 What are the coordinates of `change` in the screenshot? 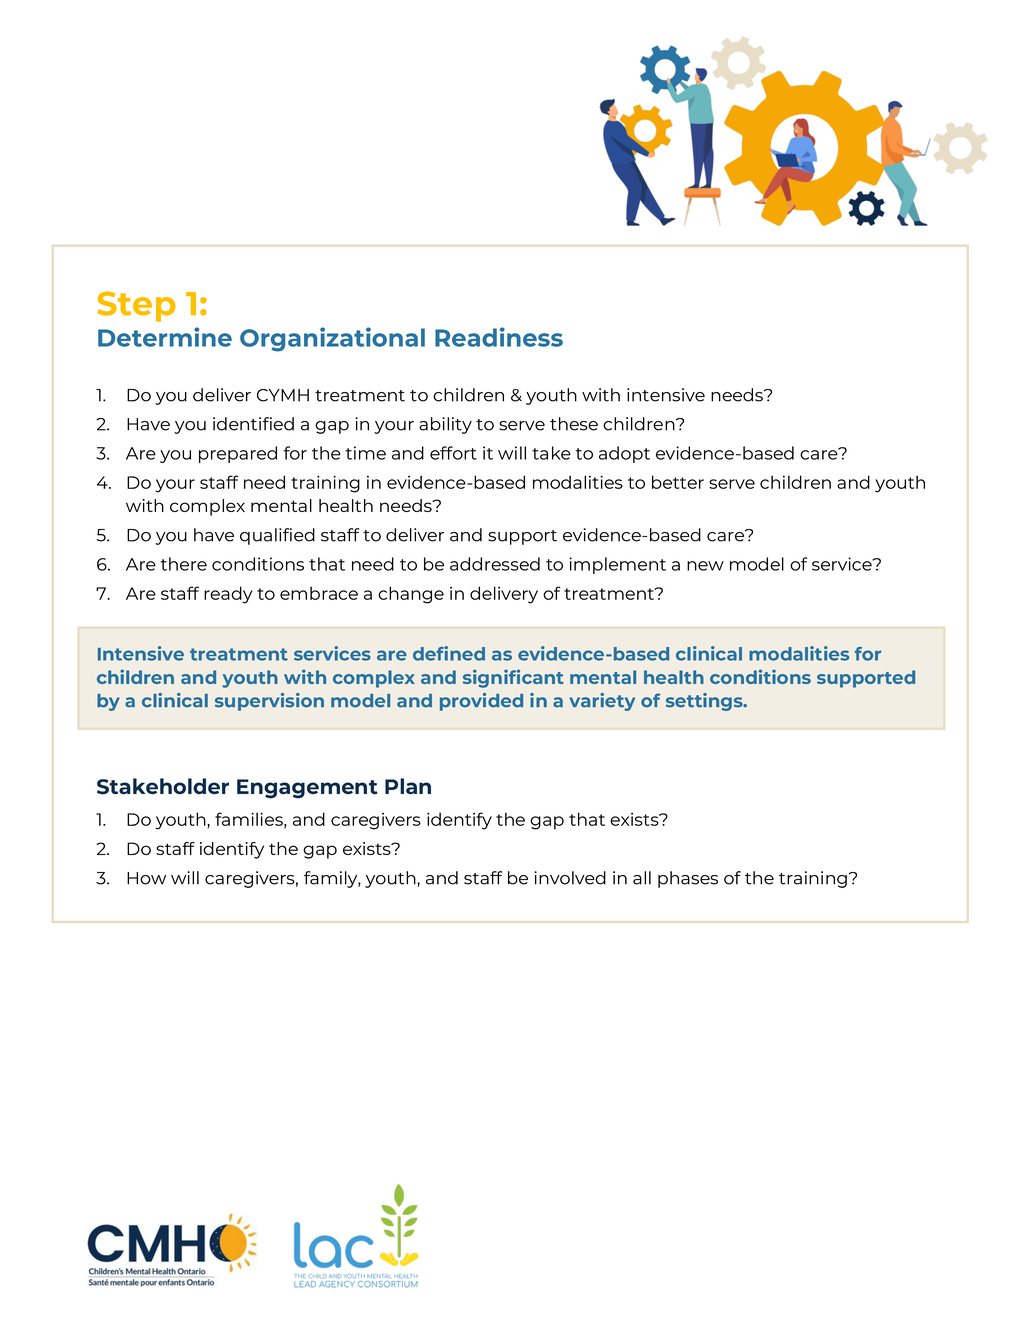 It's located at (411, 595).
